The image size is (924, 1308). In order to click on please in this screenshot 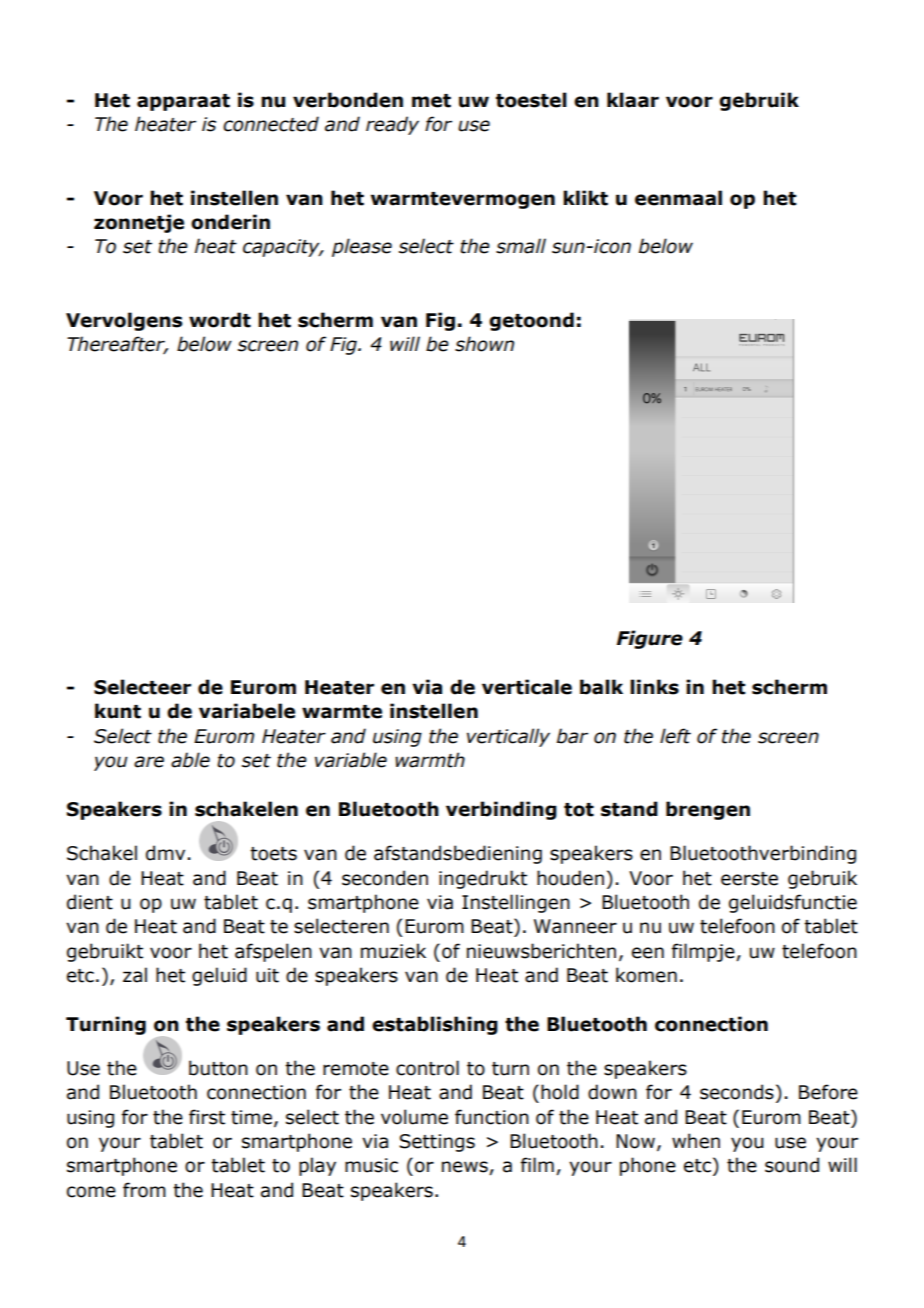, I will do `click(362, 247)`.
